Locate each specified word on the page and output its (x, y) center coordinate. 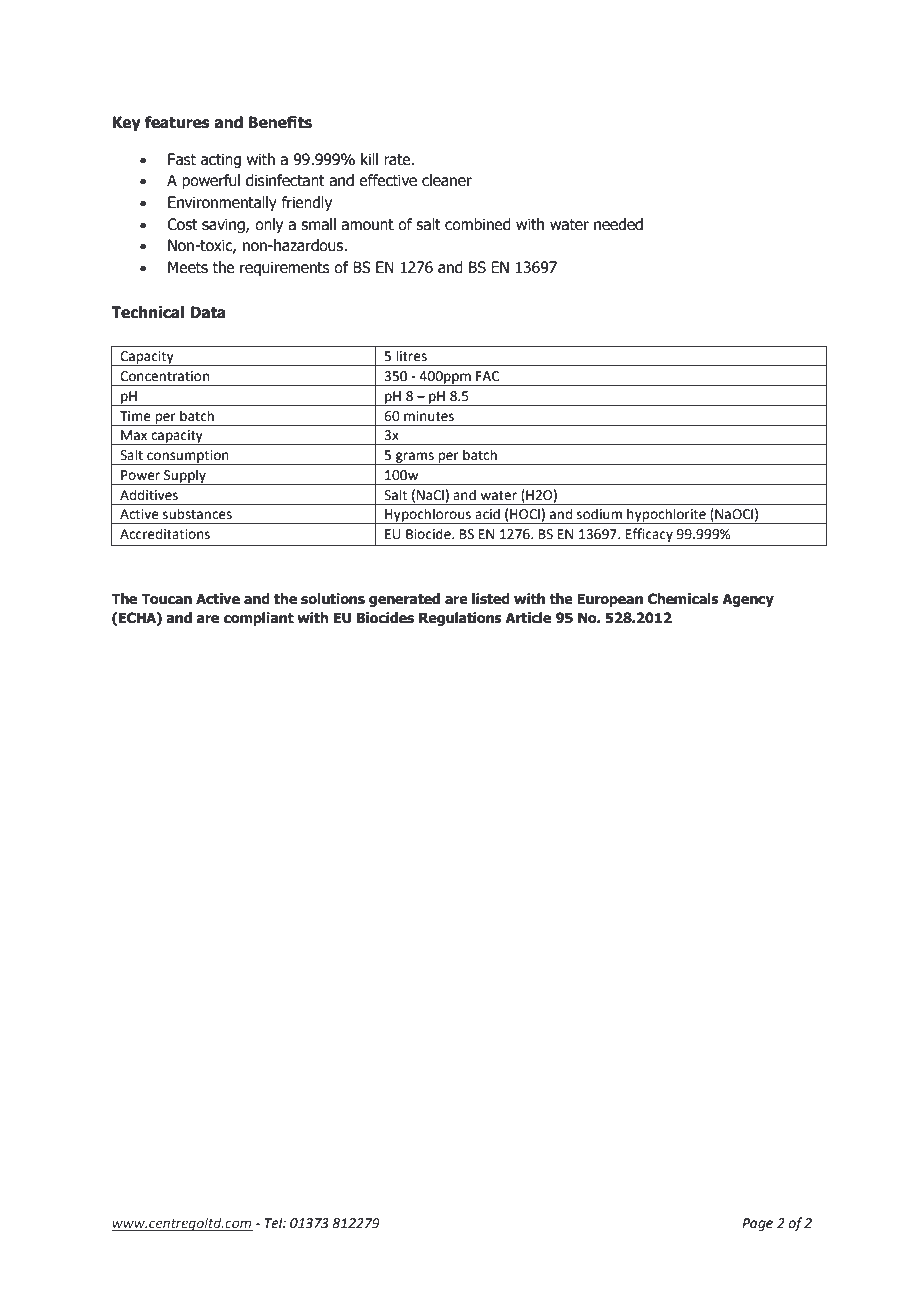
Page (757, 1224)
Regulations (460, 619)
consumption (188, 457)
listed (491, 599)
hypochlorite (666, 516)
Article (528, 618)
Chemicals (683, 599)
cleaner (447, 180)
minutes (429, 416)
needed (618, 224)
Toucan (166, 599)
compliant (259, 619)
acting (221, 160)
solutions (333, 599)
